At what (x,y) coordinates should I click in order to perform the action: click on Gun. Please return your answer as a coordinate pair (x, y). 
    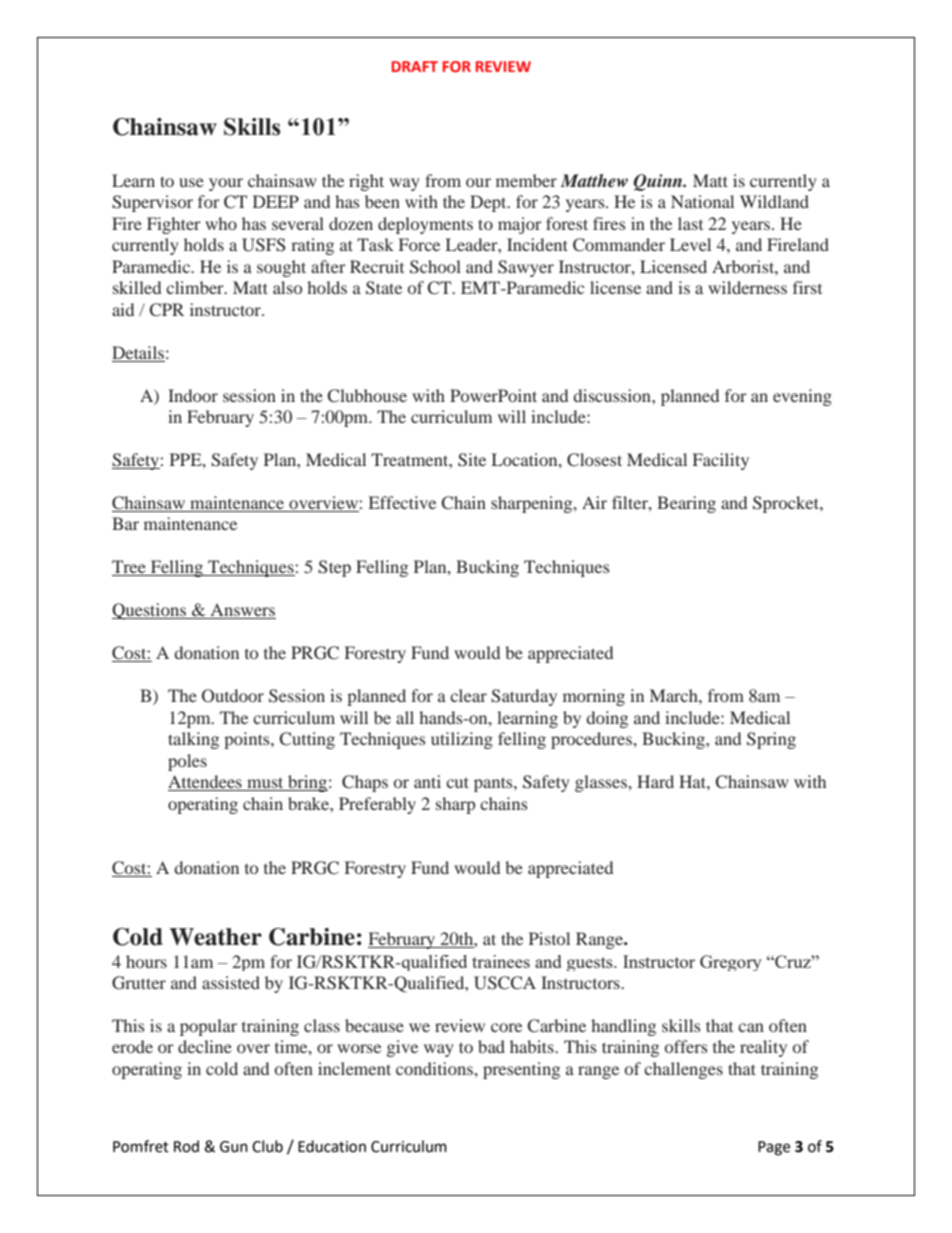
    Looking at the image, I should click on (234, 1147).
